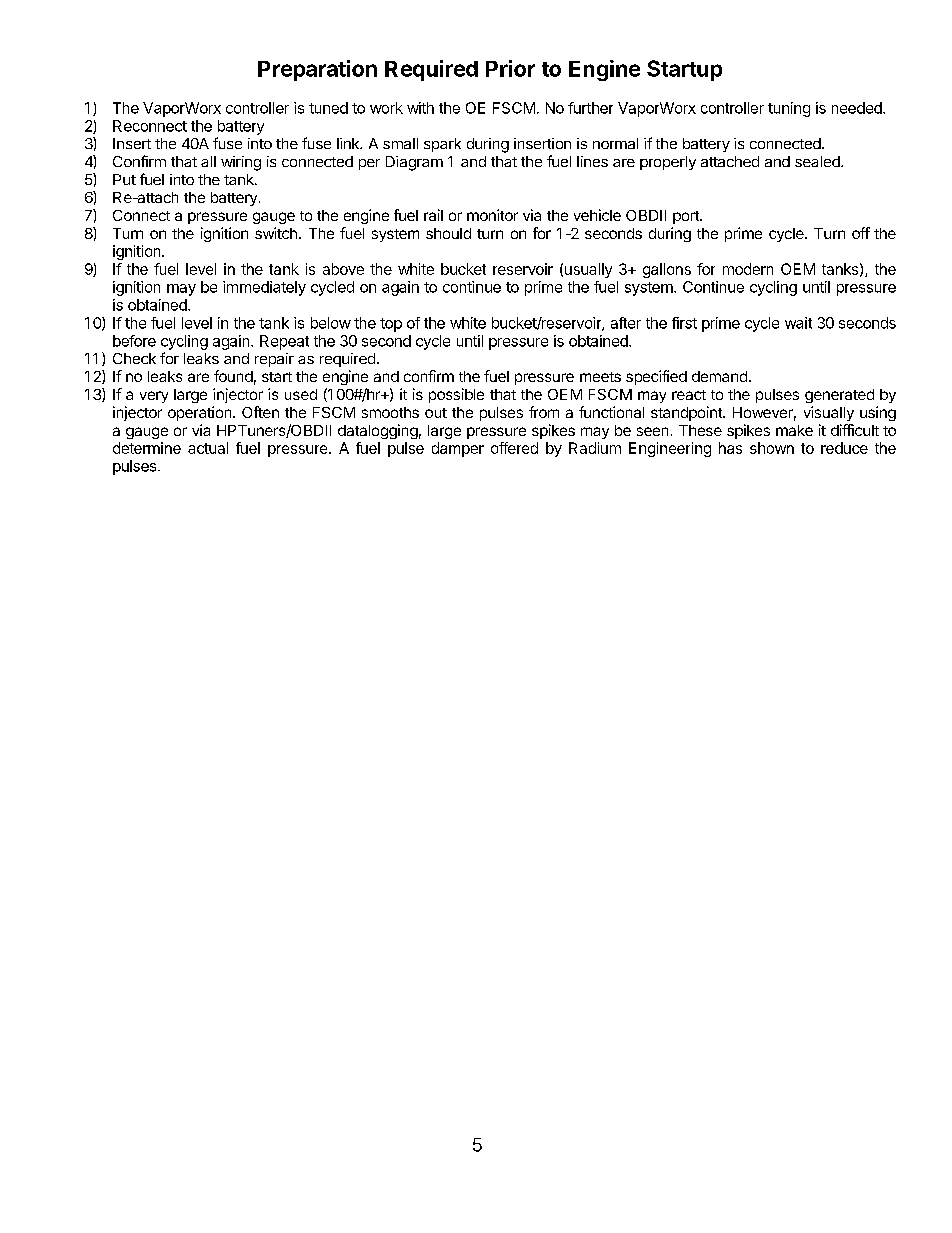  Describe the element at coordinates (317, 70) in the screenshot. I see `Preparation` at that location.
